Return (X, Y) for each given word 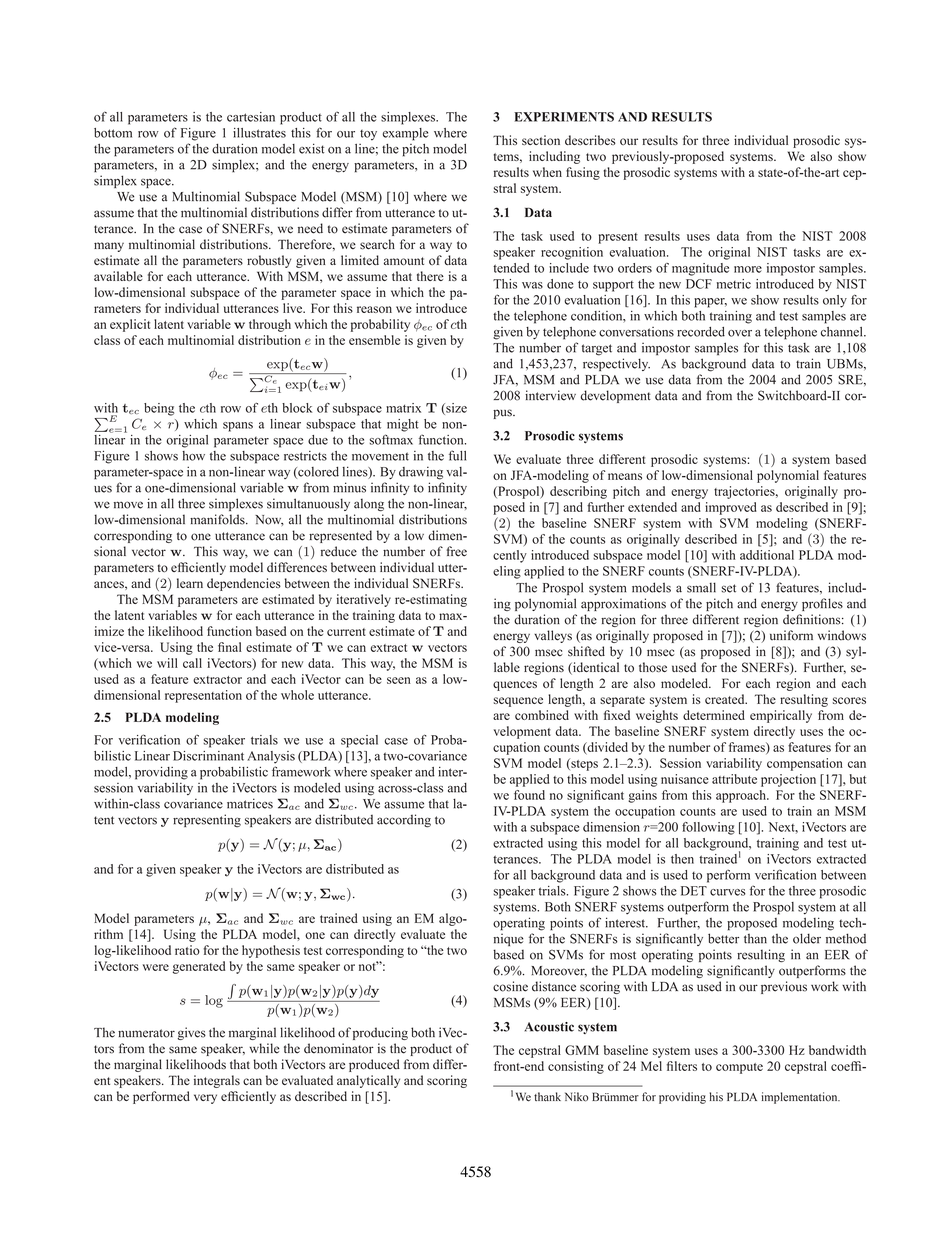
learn (190, 583)
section (541, 140)
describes (590, 140)
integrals (217, 1081)
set (729, 588)
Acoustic (549, 1027)
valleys (553, 636)
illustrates (259, 133)
